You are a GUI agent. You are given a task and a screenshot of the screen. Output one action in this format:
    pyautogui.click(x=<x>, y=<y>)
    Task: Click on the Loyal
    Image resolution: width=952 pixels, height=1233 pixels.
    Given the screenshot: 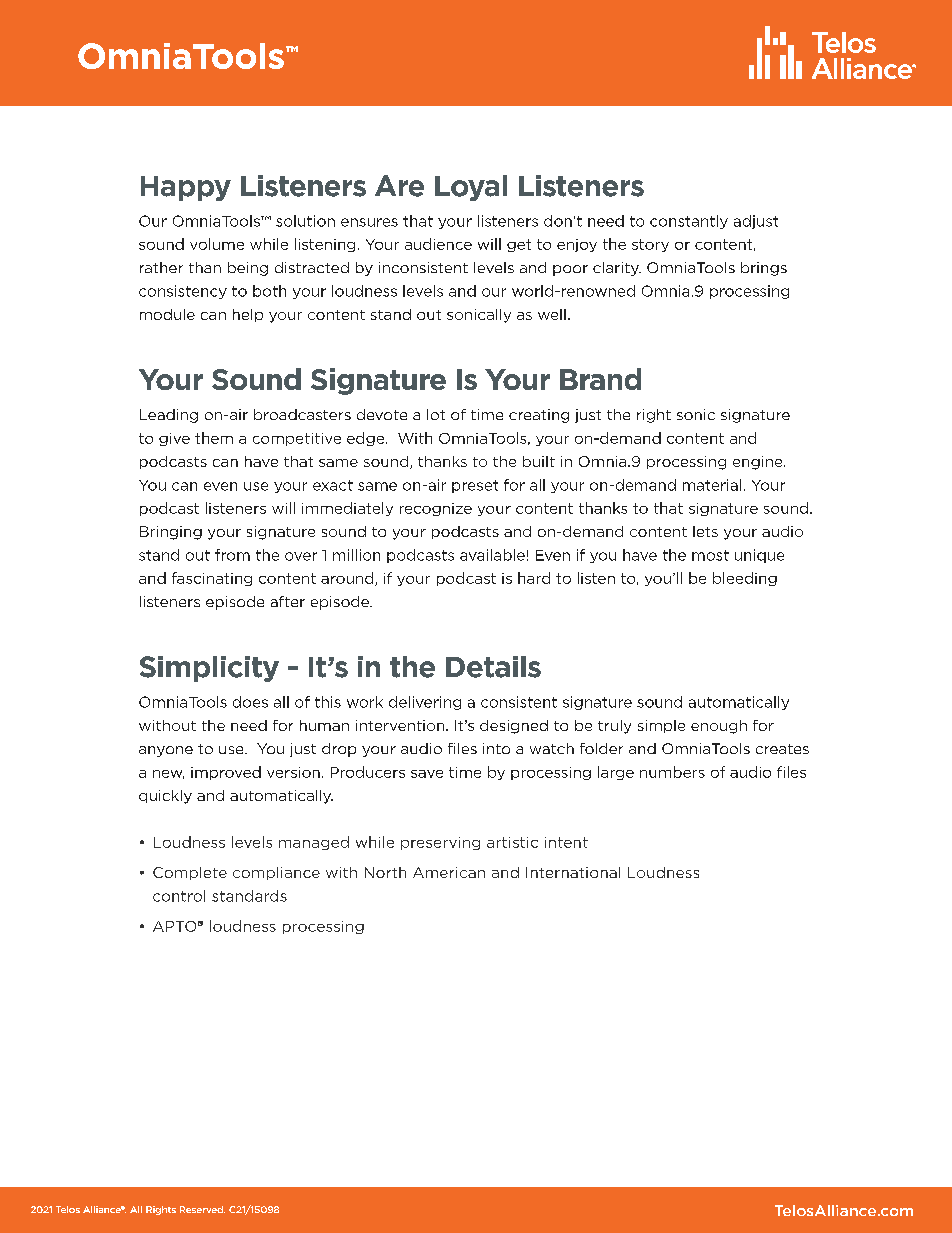 What is the action you would take?
    pyautogui.click(x=471, y=188)
